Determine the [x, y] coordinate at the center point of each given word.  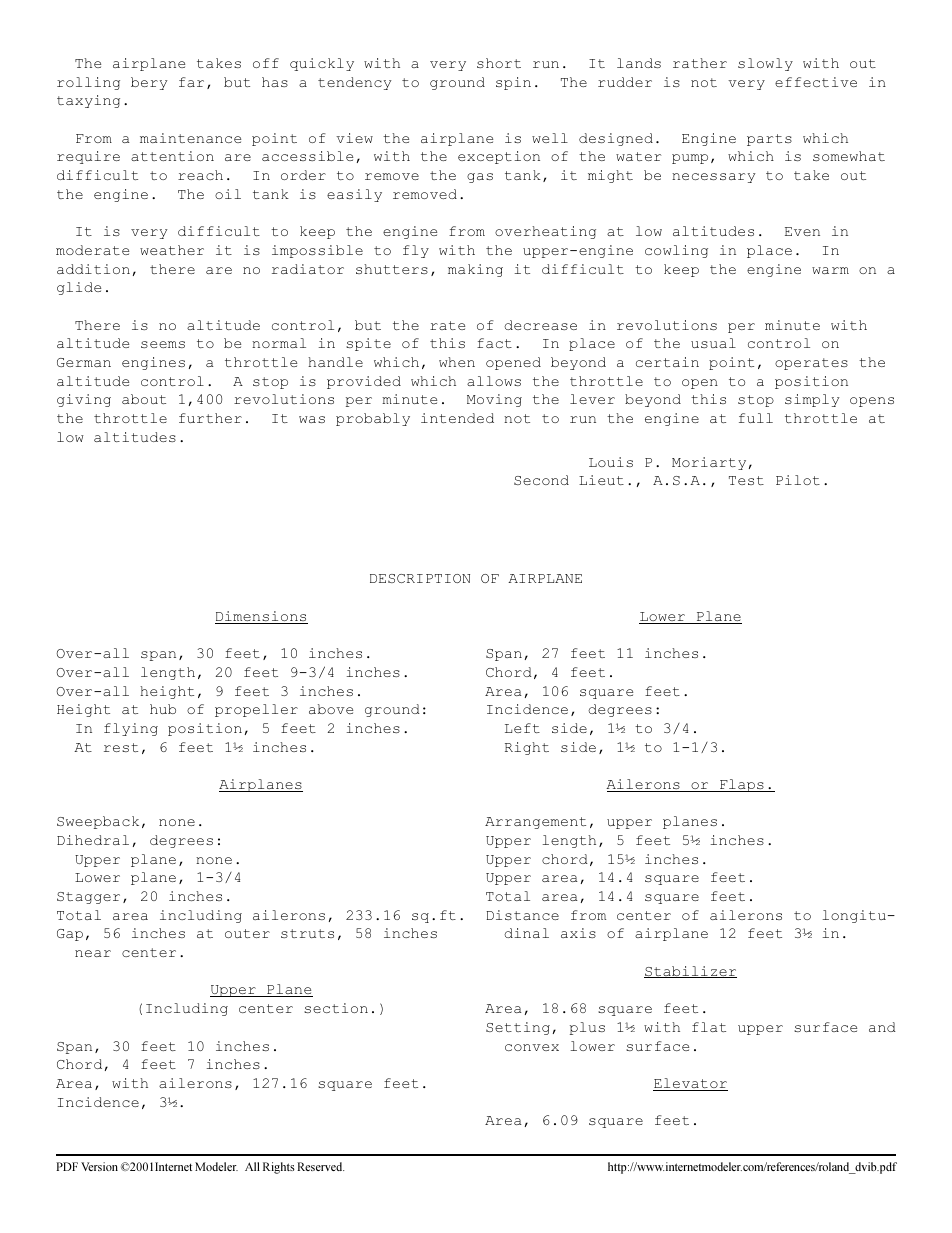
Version [99, 1166]
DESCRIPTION [420, 578]
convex [532, 1047]
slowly [765, 64]
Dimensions [261, 617]
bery [149, 83]
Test [746, 480]
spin [513, 83]
